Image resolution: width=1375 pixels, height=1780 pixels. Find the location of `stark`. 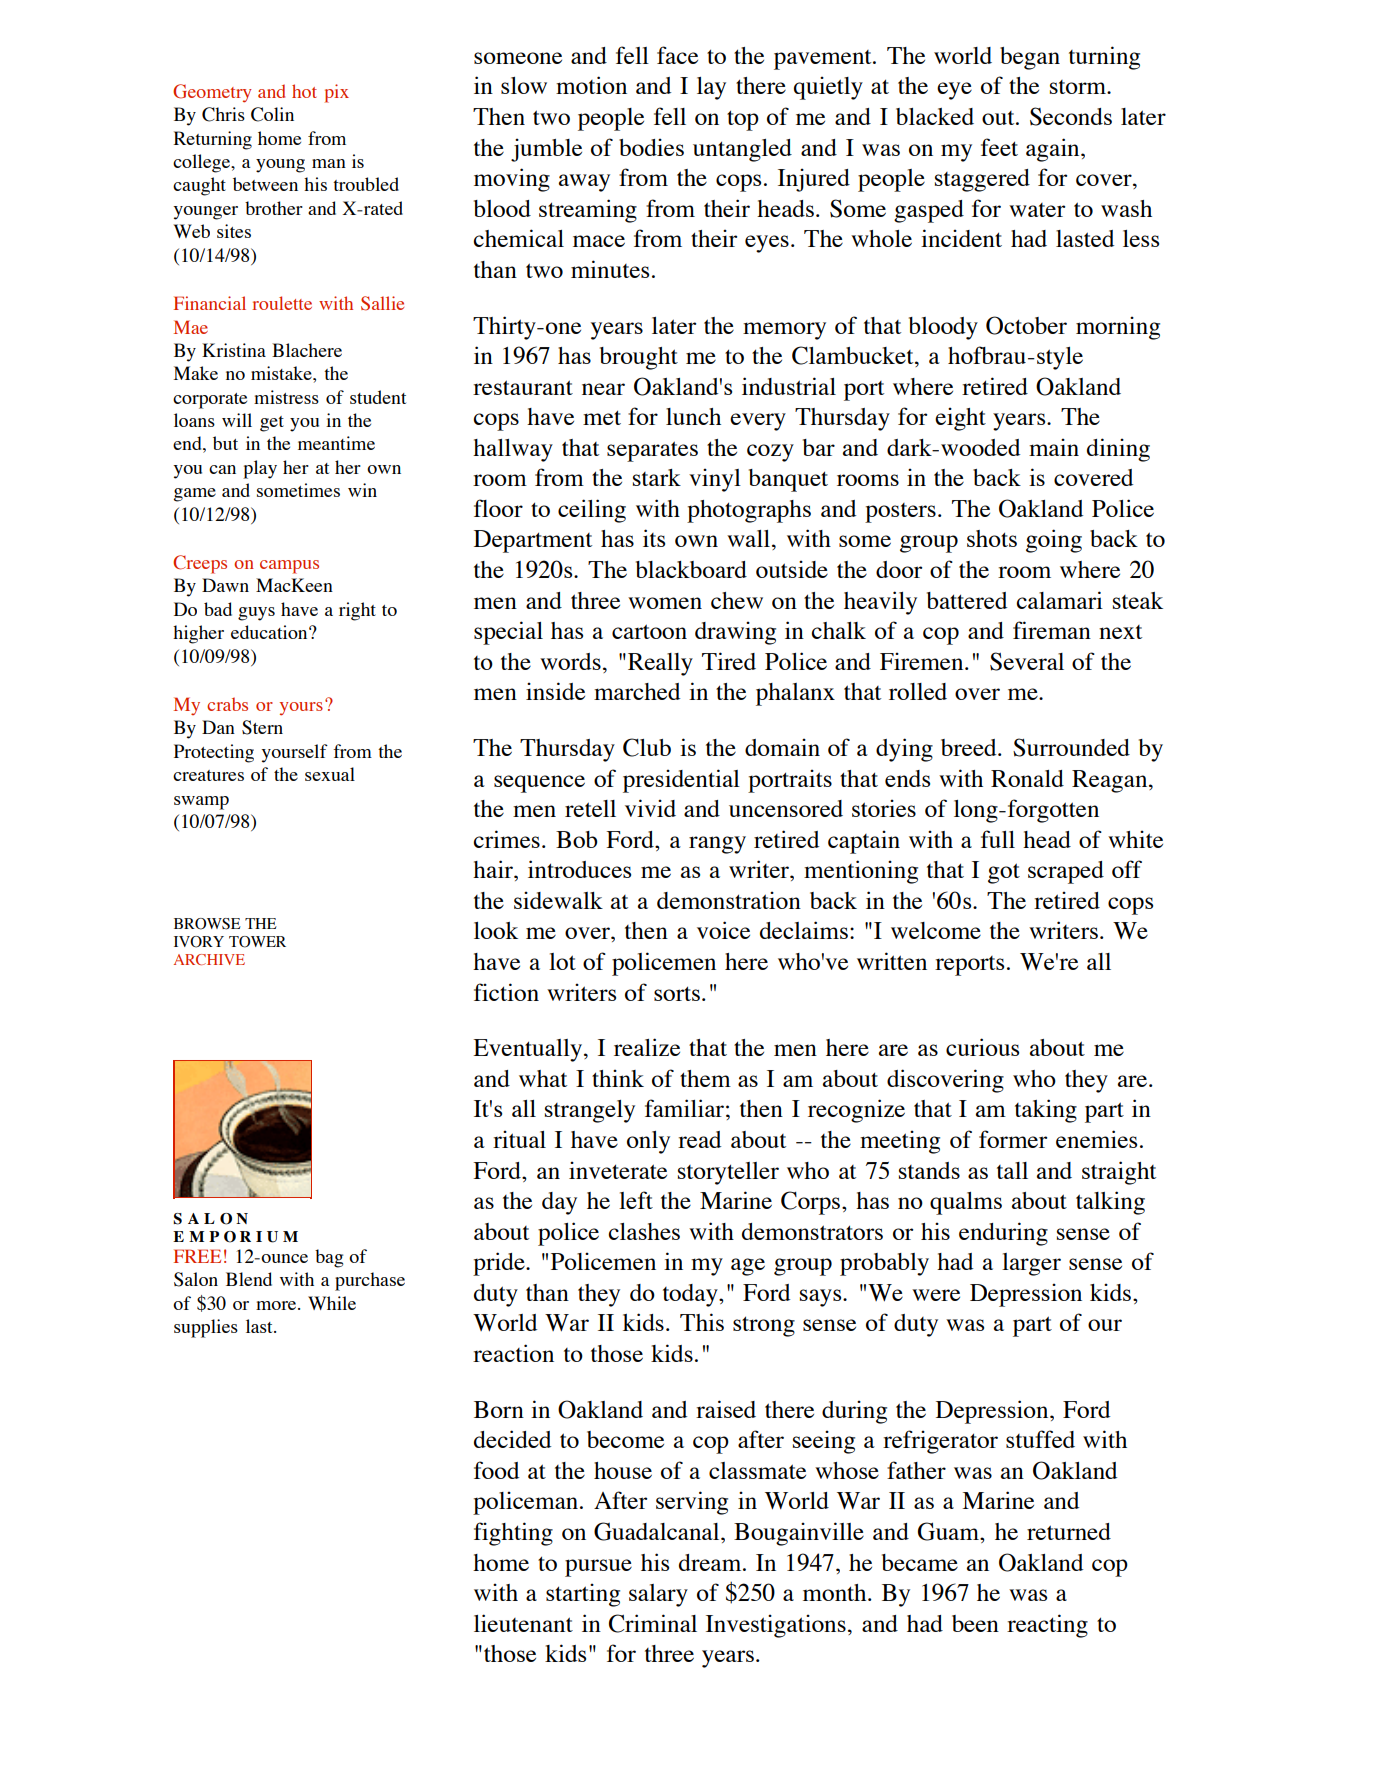

stark is located at coordinates (657, 477).
